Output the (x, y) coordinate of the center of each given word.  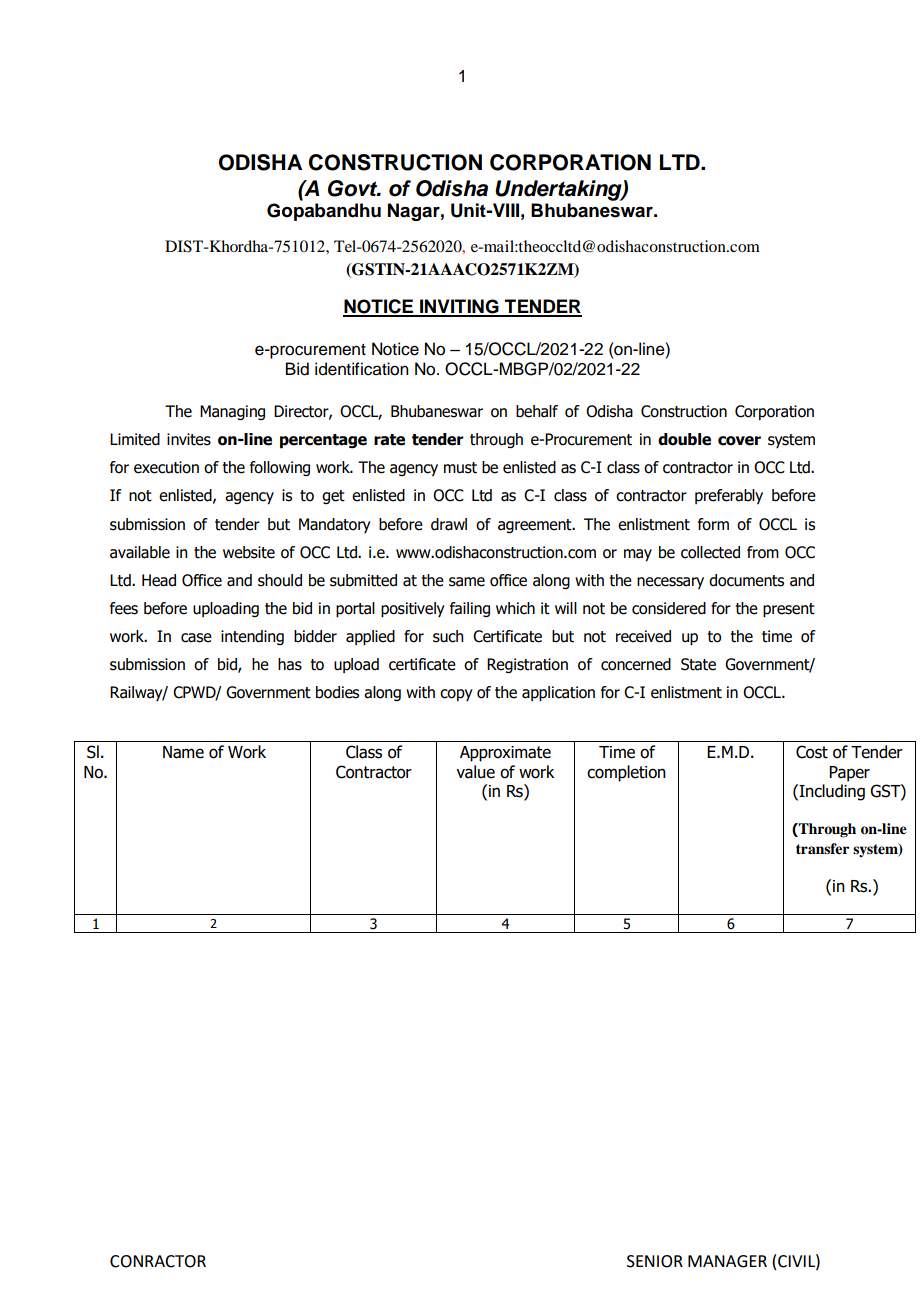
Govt (354, 188)
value (475, 772)
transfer (822, 848)
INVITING (459, 307)
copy (456, 695)
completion (626, 773)
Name (183, 752)
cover (739, 441)
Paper (849, 774)
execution (166, 467)
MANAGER (727, 1261)
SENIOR (655, 1261)
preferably (729, 497)
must (460, 468)
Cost (812, 752)
